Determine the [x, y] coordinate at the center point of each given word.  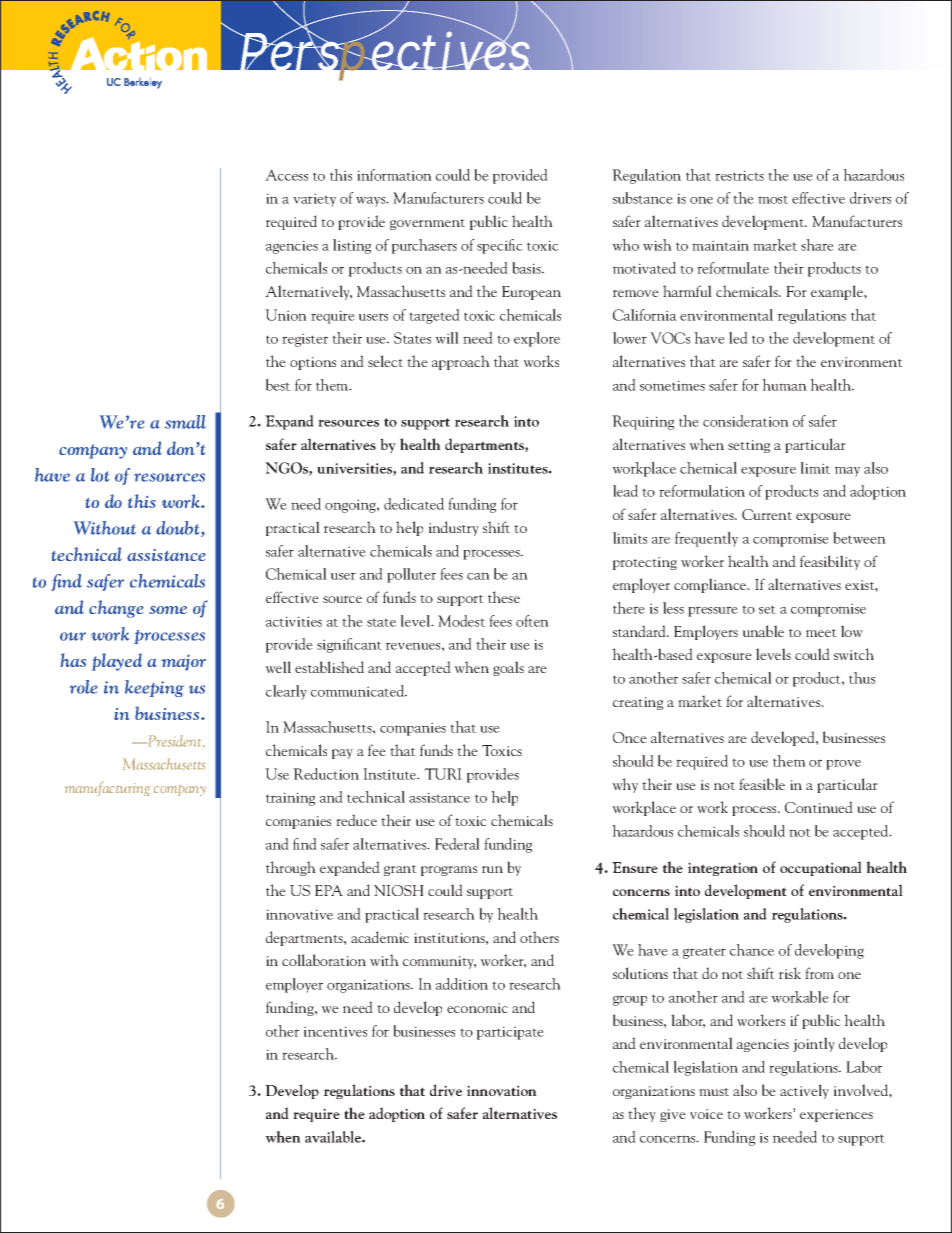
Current [767, 514]
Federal [457, 844]
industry [454, 528]
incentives [335, 1031]
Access [286, 175]
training [290, 799]
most [773, 199]
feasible [762, 784]
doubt [179, 529]
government [427, 224]
